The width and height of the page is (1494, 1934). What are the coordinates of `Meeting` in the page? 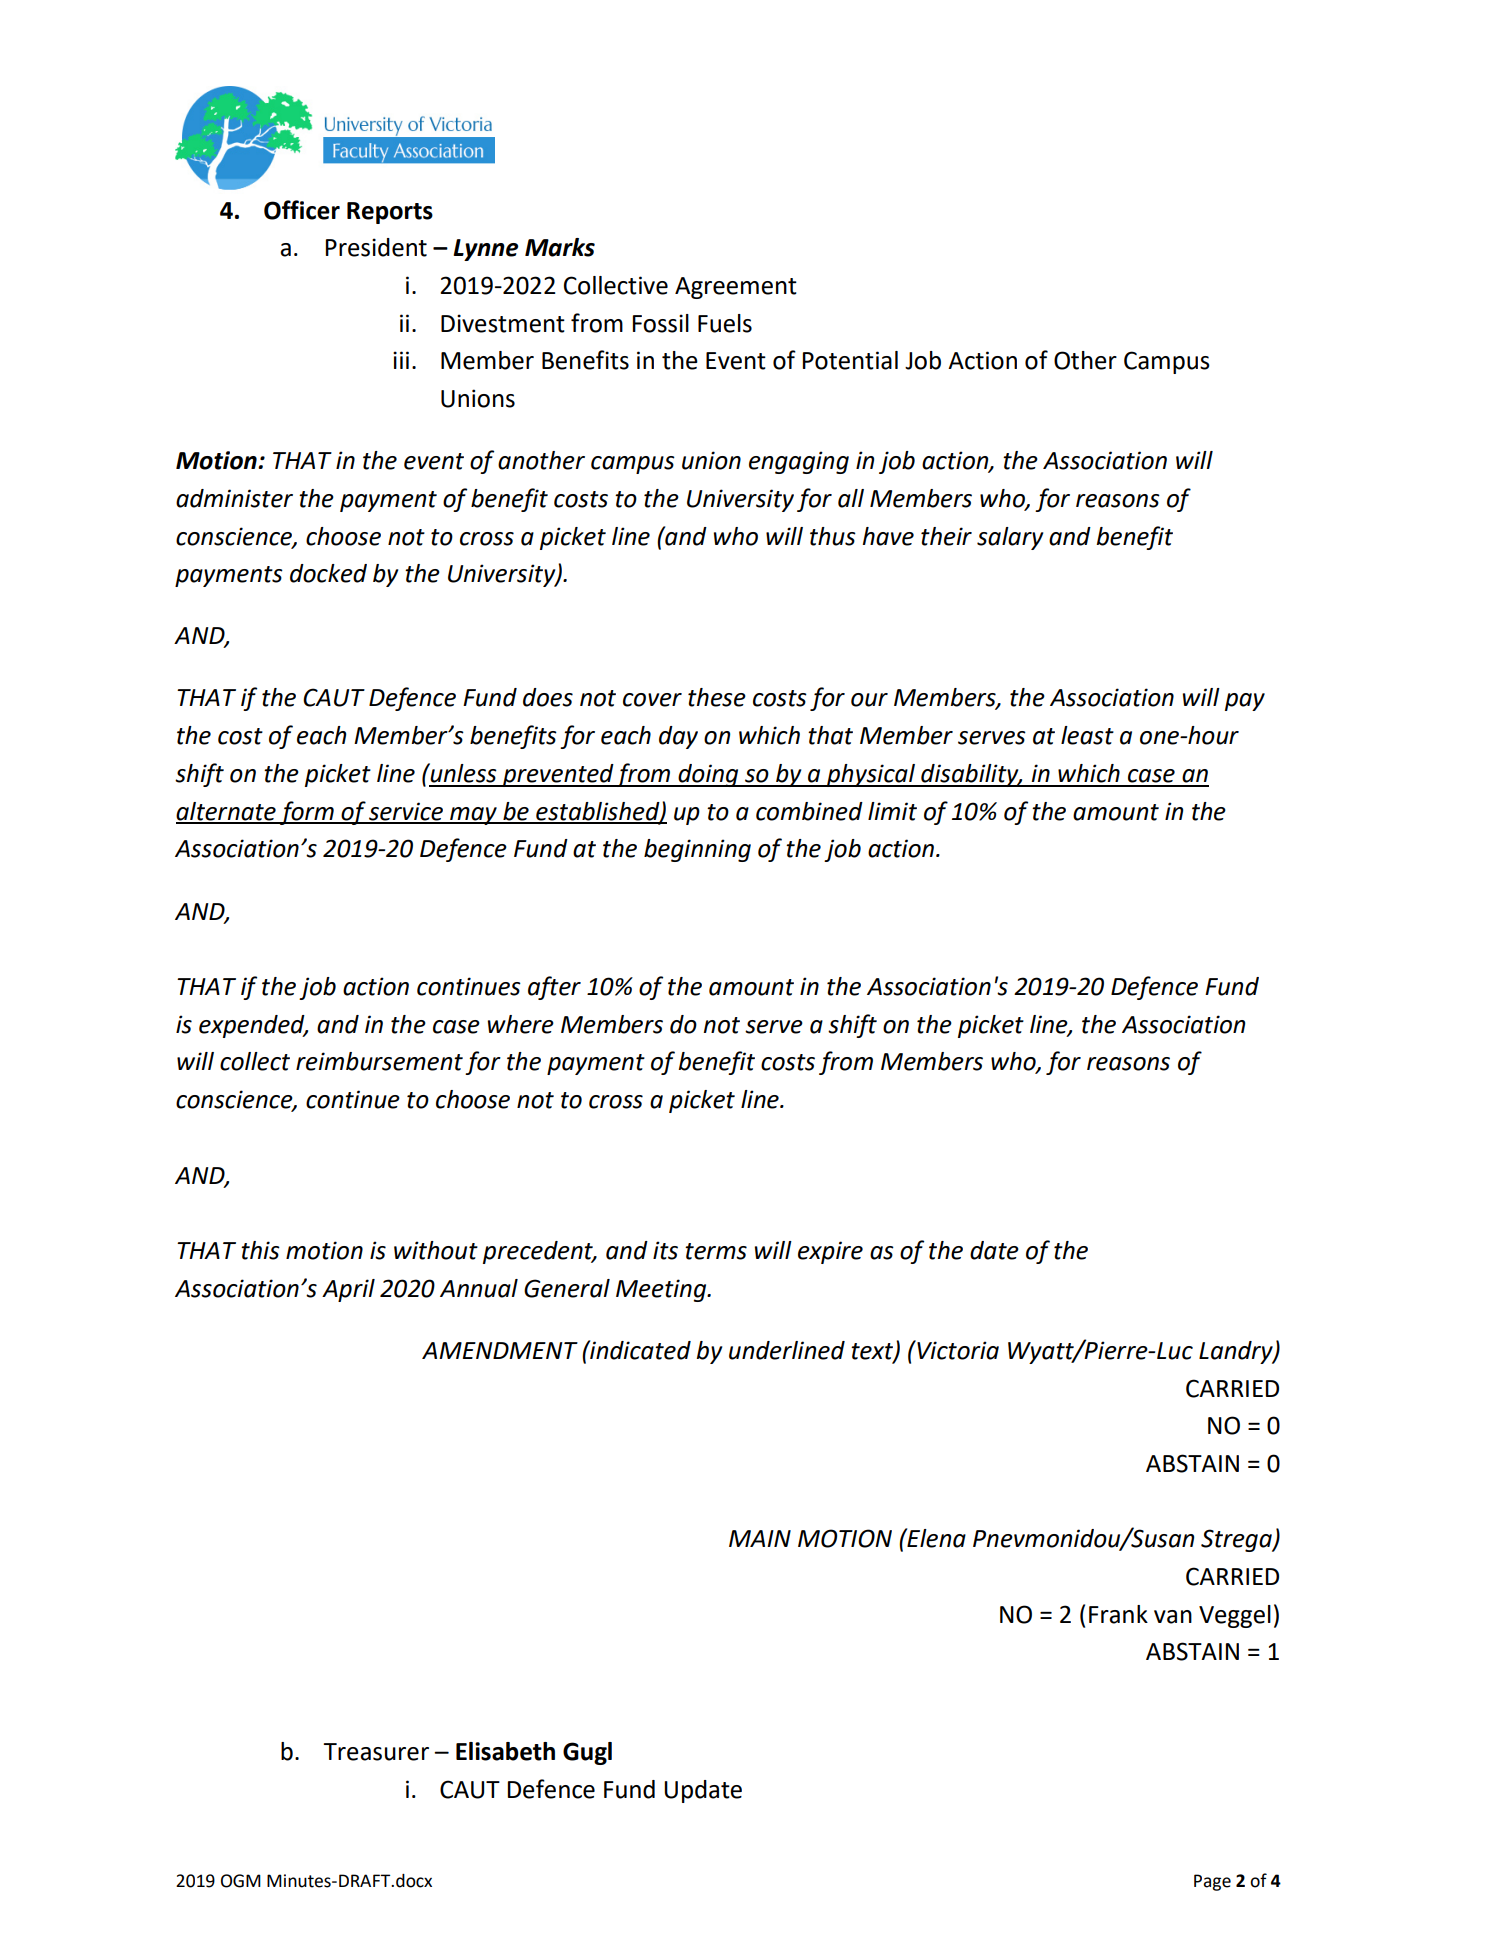 It's located at (662, 1290).
